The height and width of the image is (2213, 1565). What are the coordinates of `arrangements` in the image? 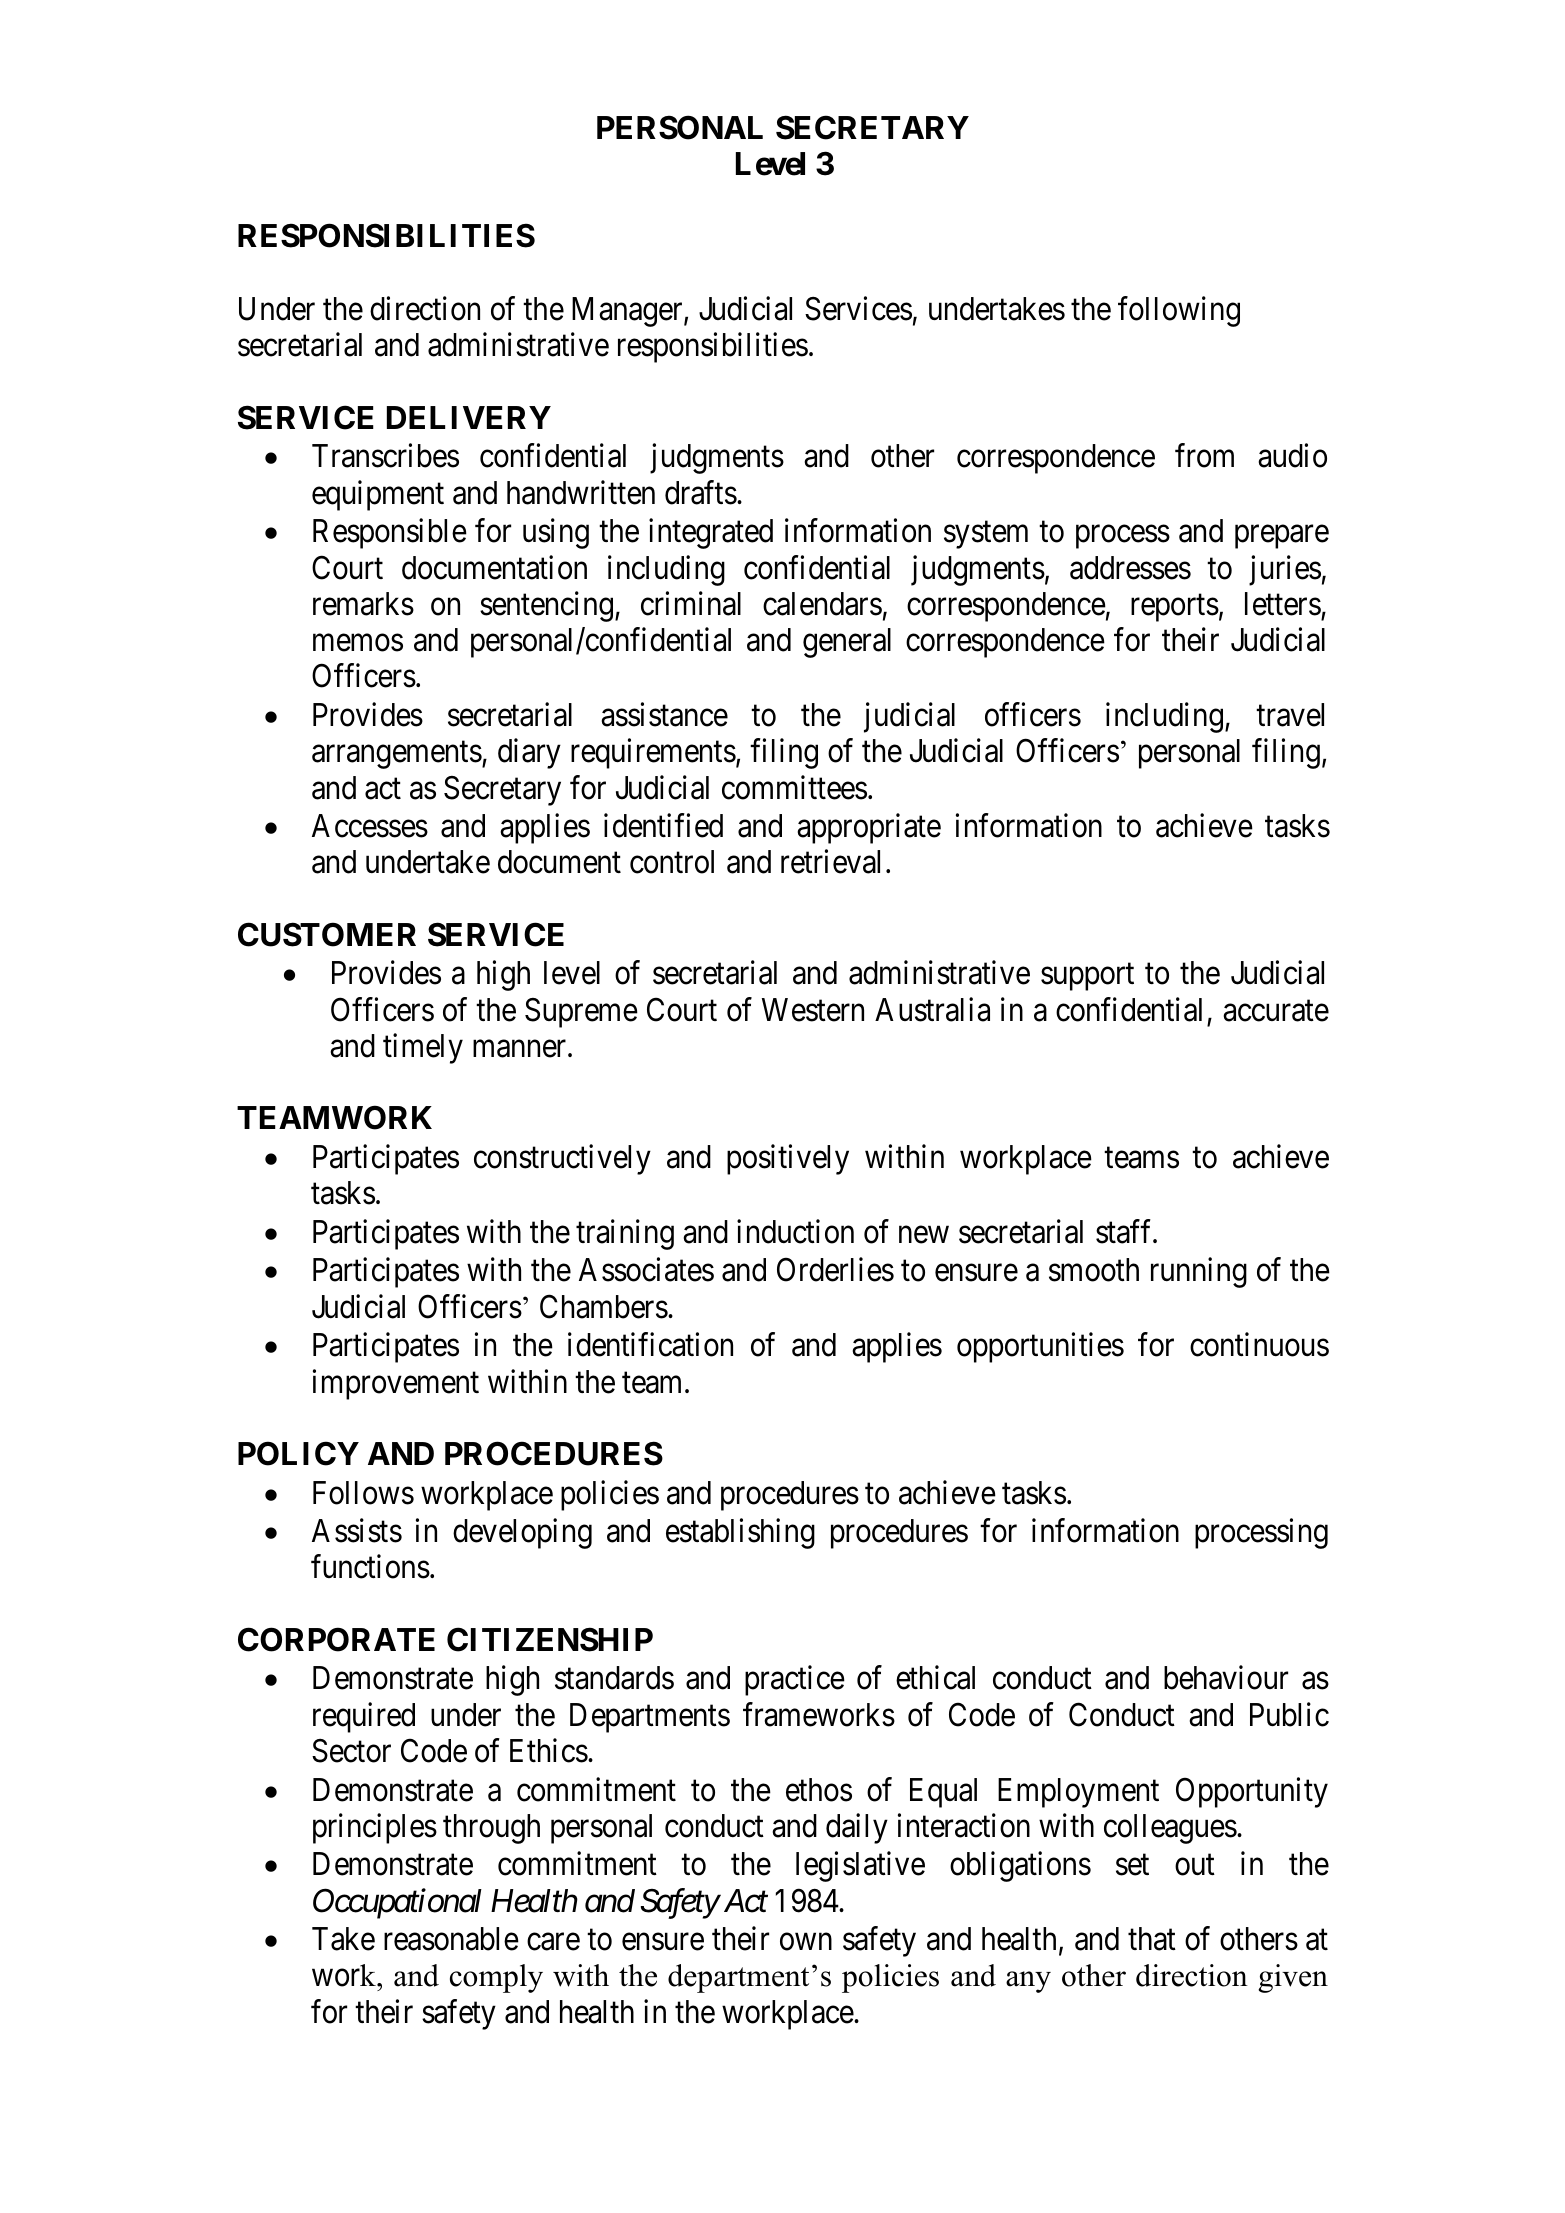 It's located at (397, 755).
